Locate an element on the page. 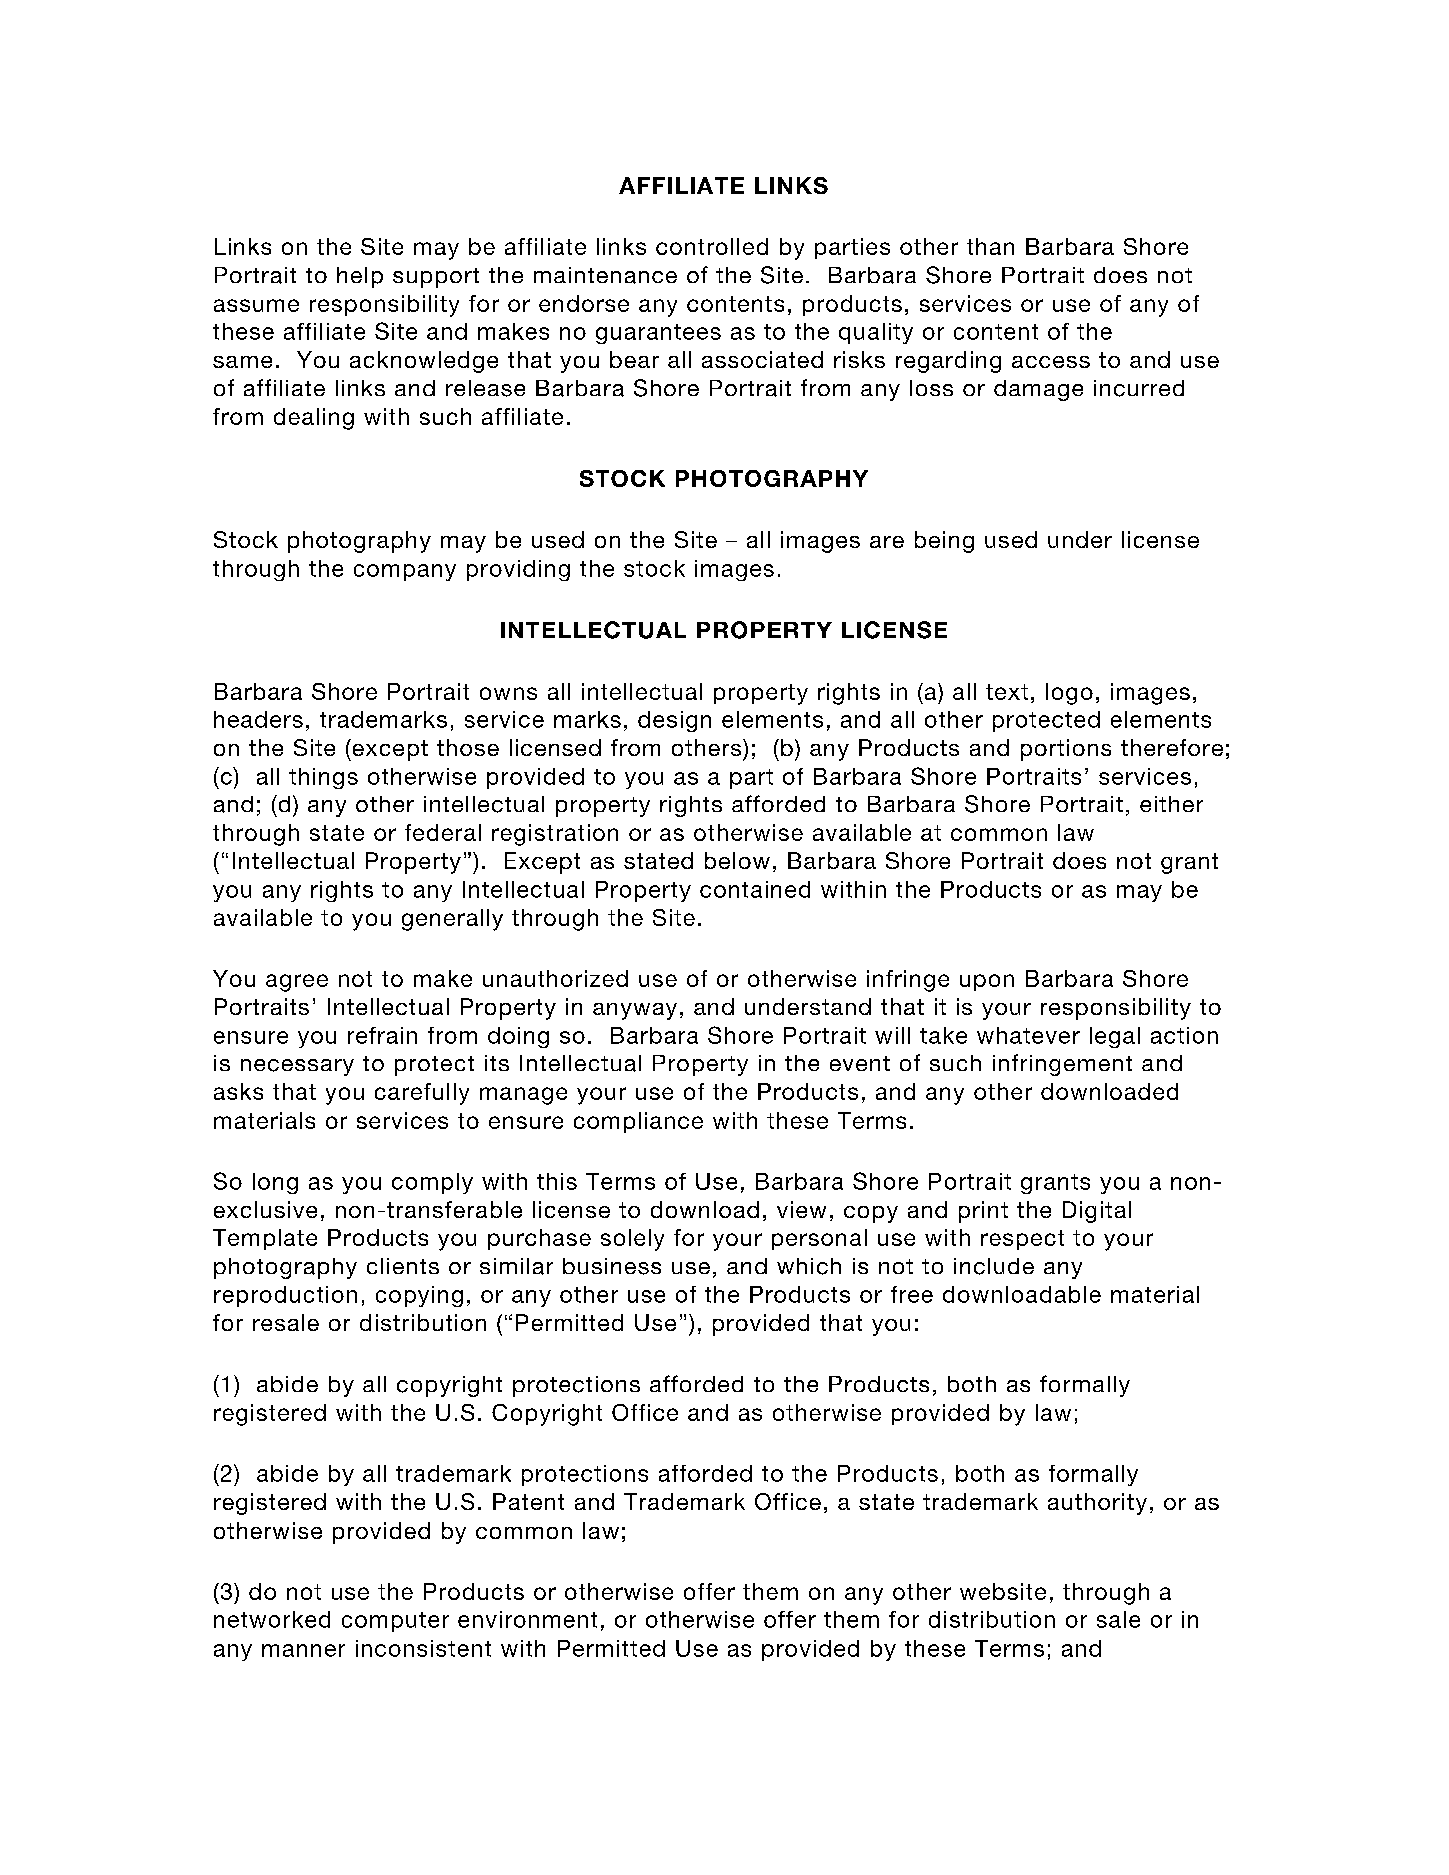  computer is located at coordinates (395, 1622).
